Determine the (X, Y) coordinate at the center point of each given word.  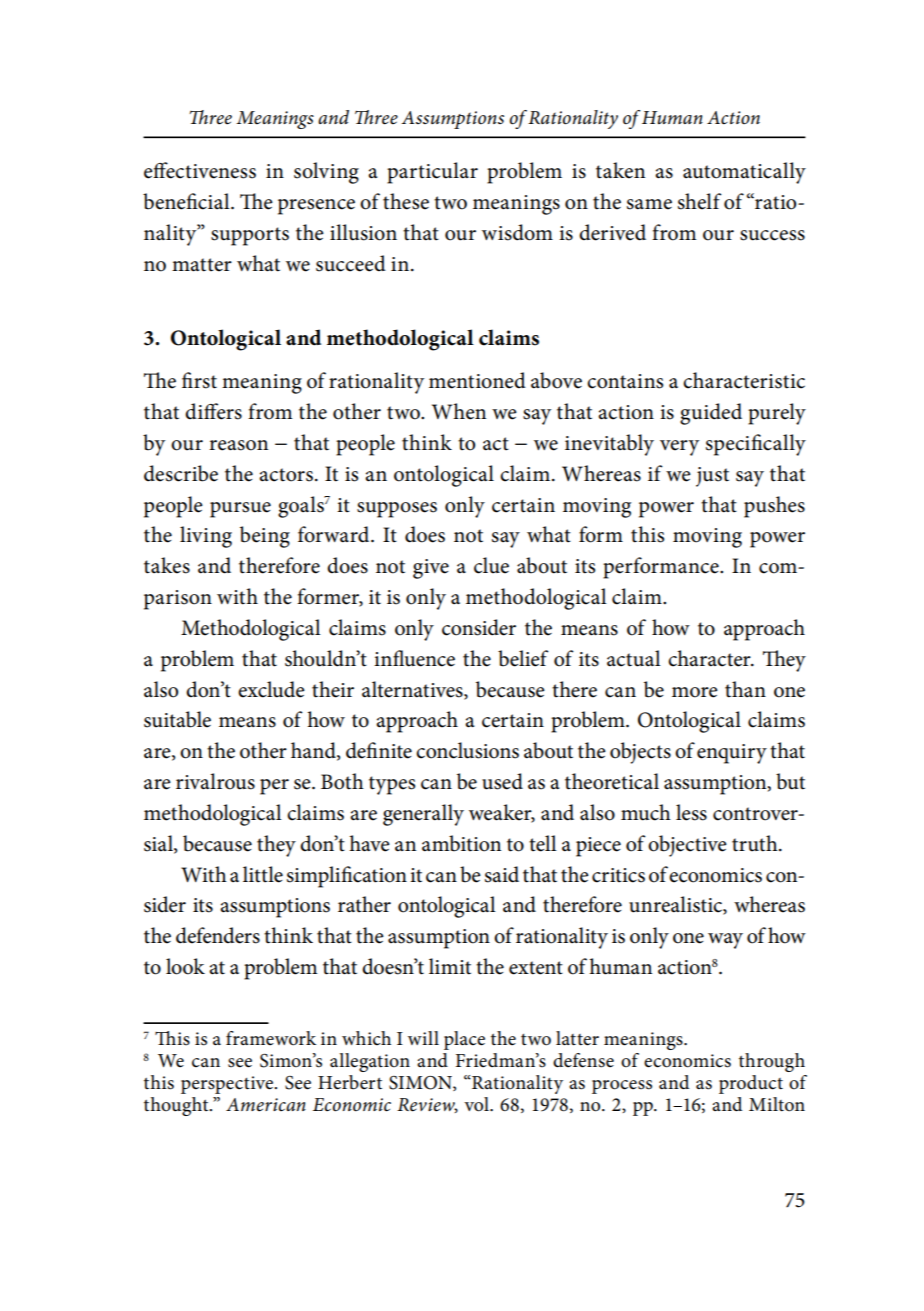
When (459, 411)
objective (687, 846)
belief (523, 658)
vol (477, 1104)
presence (316, 207)
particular (432, 173)
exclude (271, 689)
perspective (228, 1085)
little (263, 874)
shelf (700, 201)
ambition (461, 843)
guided (711, 414)
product (751, 1084)
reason (238, 445)
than (745, 689)
